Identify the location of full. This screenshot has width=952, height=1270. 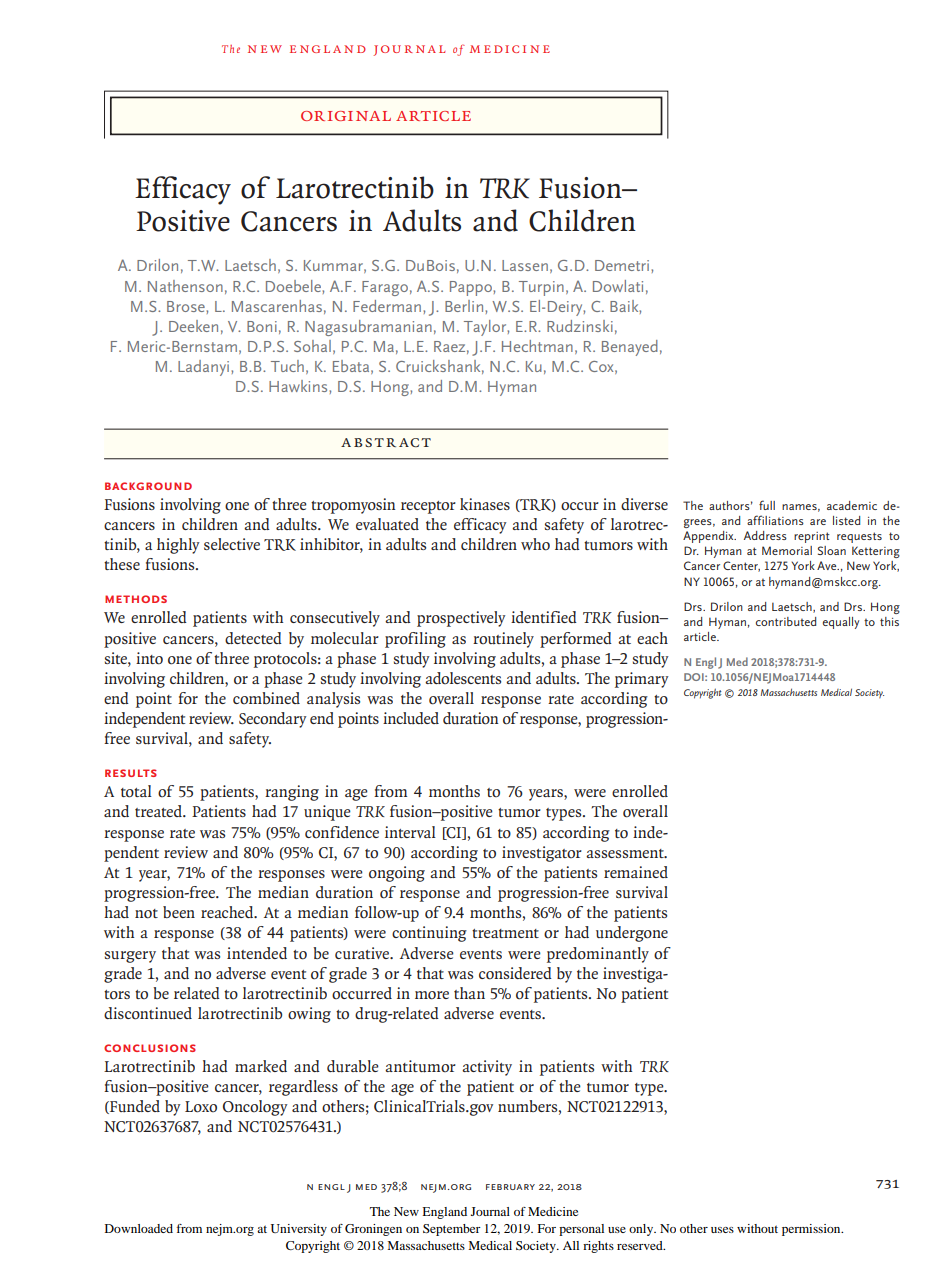
(767, 505).
